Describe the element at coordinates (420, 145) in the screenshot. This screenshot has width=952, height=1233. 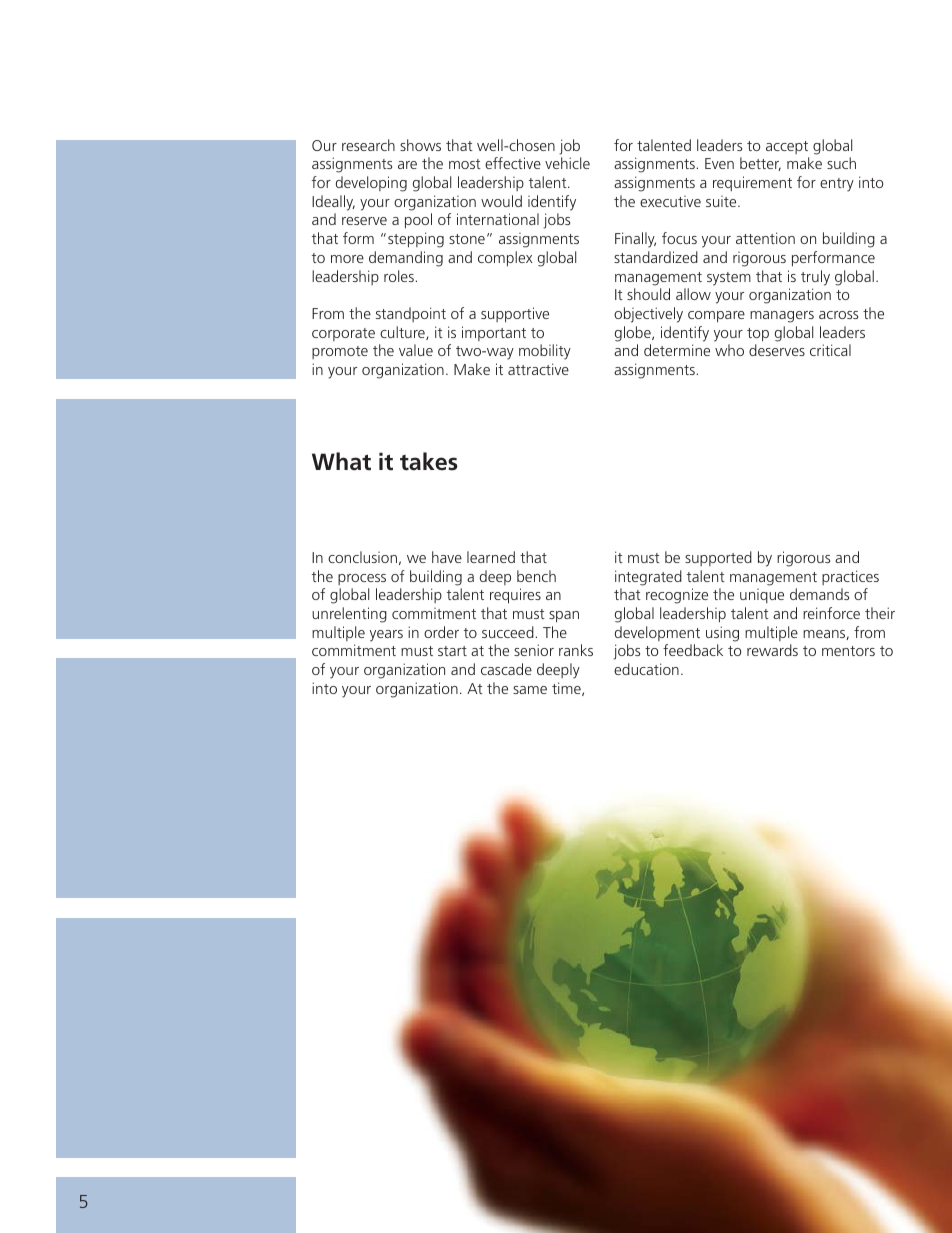
I see `shows` at that location.
